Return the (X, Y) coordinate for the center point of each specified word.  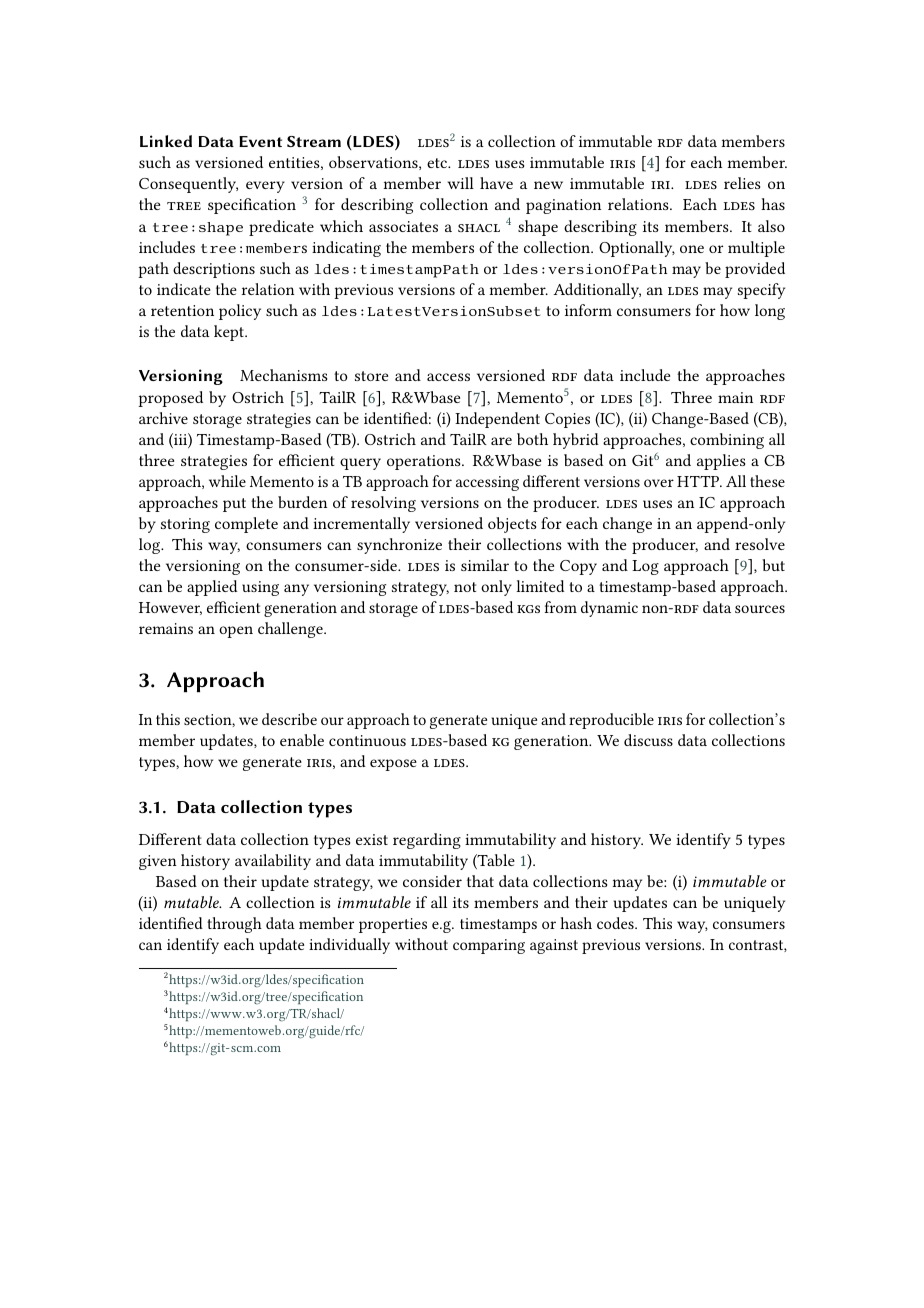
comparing (489, 946)
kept (230, 333)
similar (485, 565)
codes (616, 923)
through (234, 925)
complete (246, 525)
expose (393, 765)
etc (438, 163)
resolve (760, 544)
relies (742, 183)
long (770, 312)
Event (260, 141)
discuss (648, 740)
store (371, 376)
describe (289, 719)
